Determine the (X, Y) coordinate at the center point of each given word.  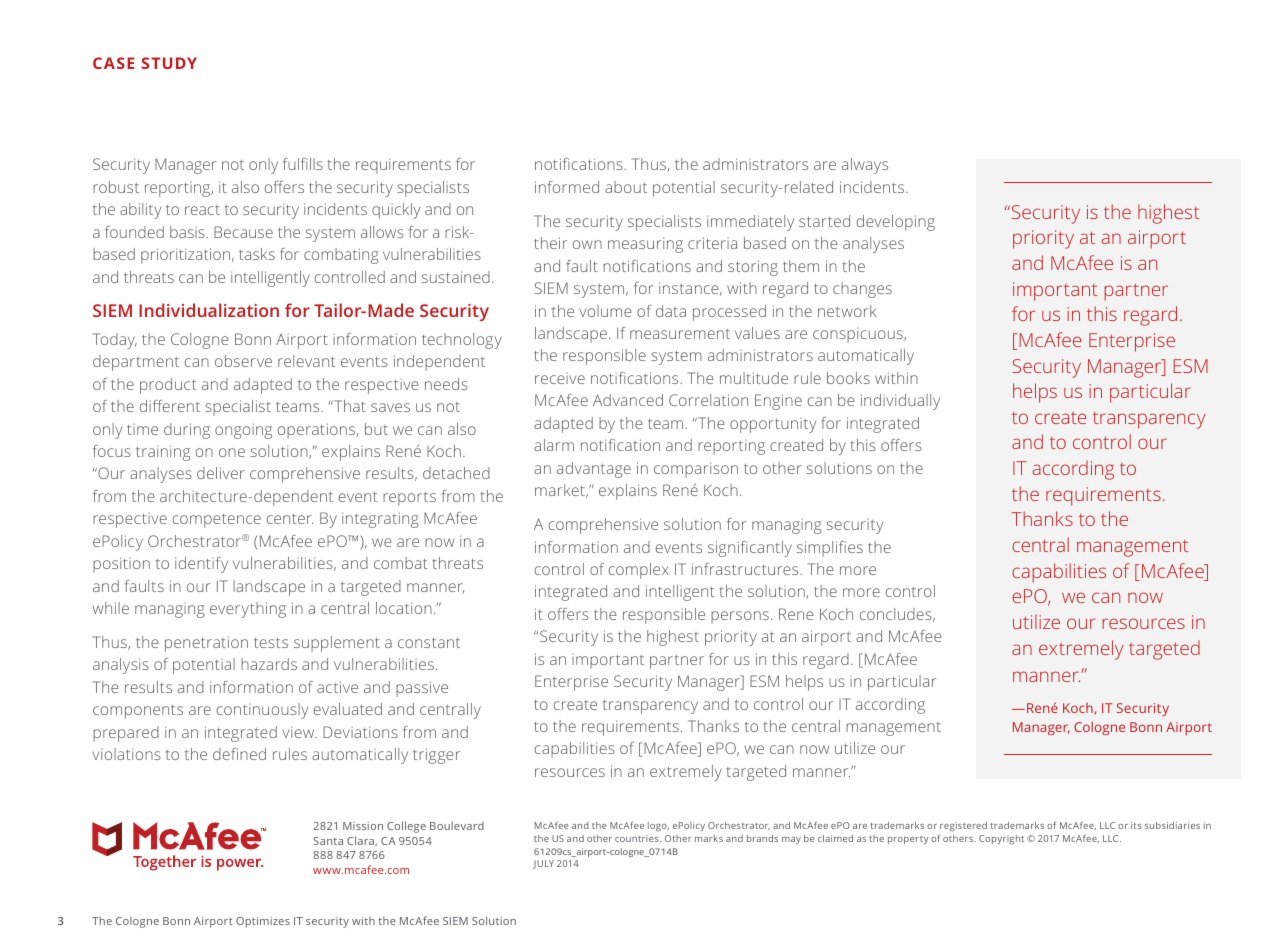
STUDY (169, 63)
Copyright (1001, 839)
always (865, 166)
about (626, 187)
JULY (543, 864)
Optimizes (263, 922)
